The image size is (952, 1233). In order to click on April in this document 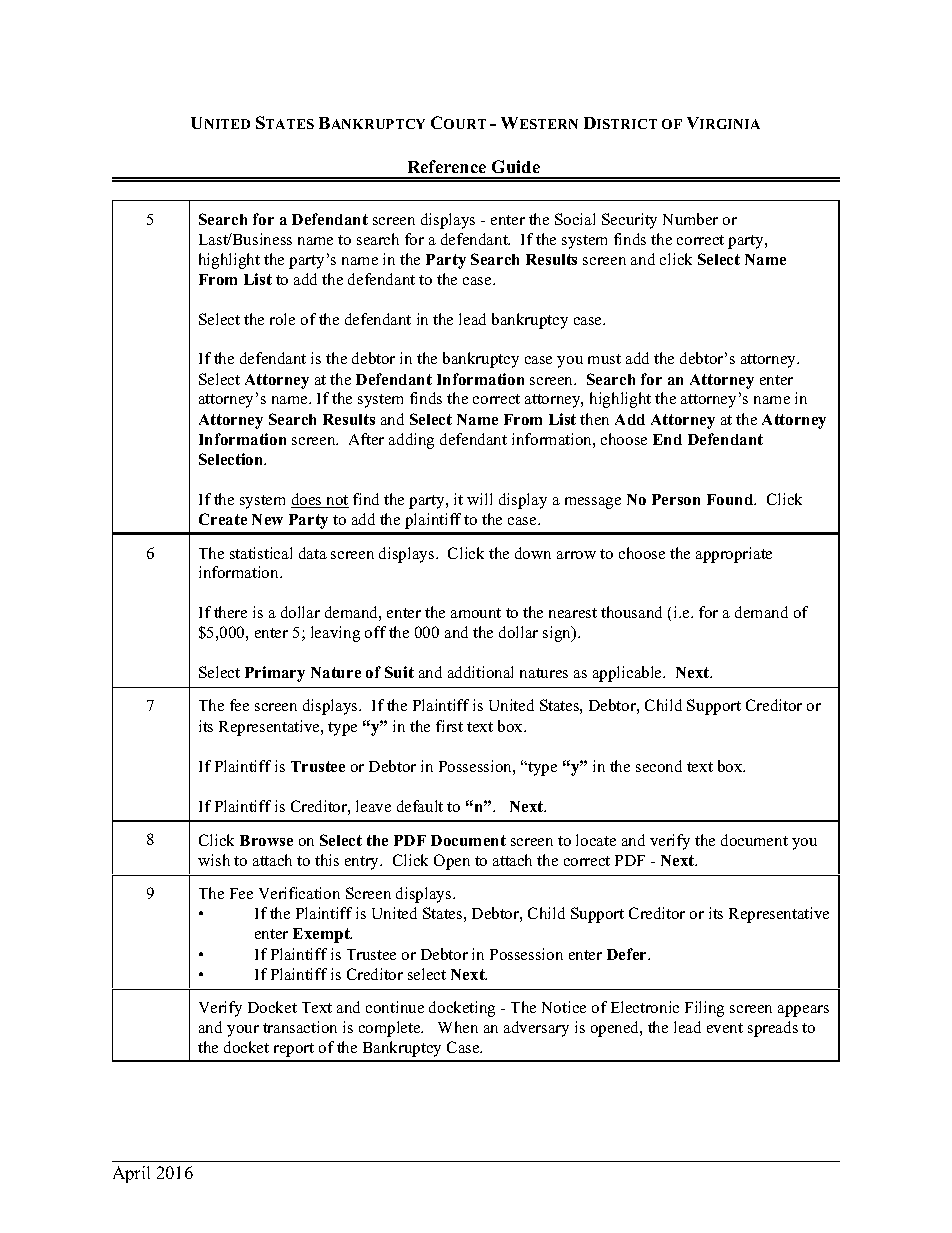, I will do `click(131, 1174)`.
